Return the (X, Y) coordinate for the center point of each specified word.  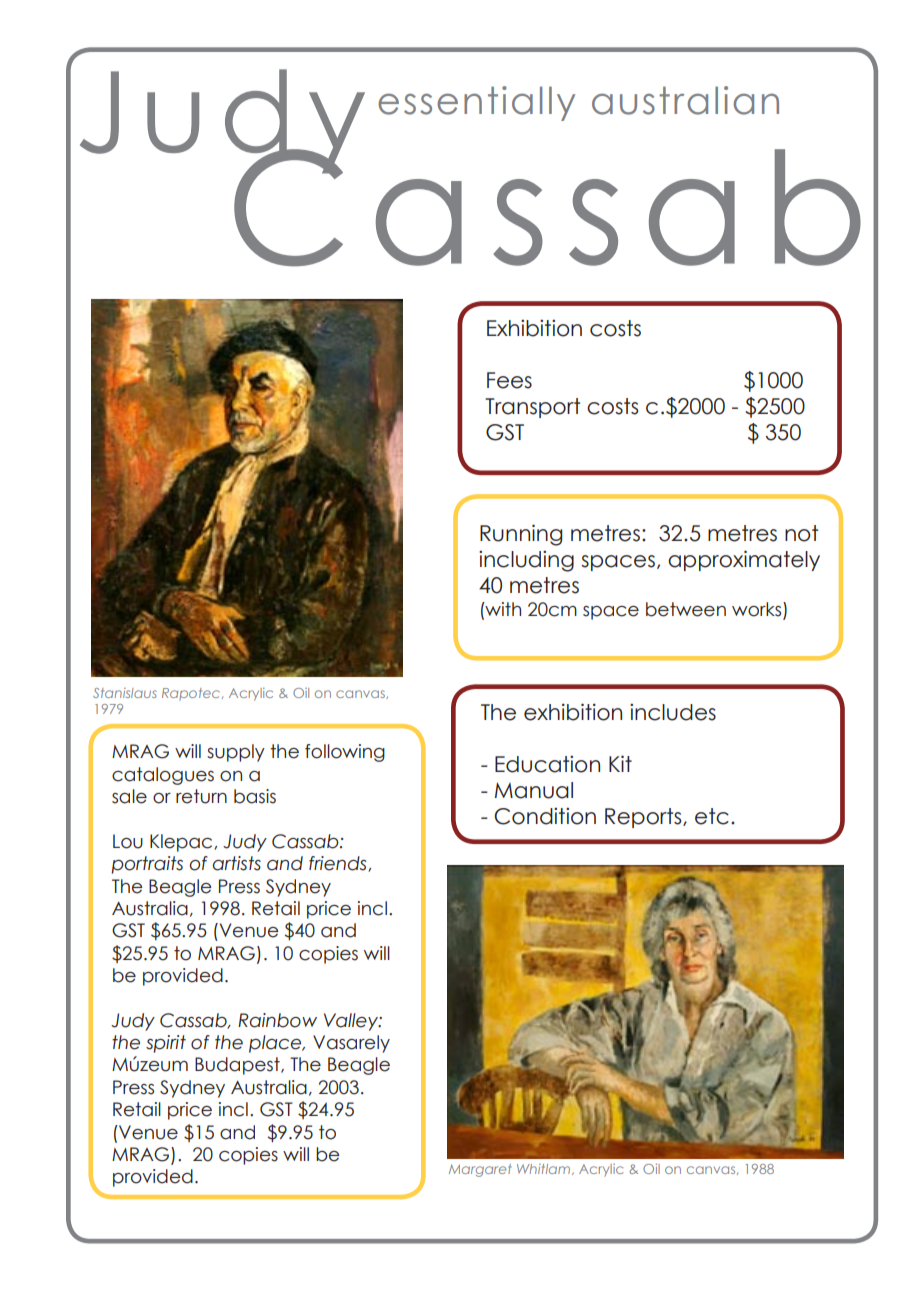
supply (236, 753)
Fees (509, 380)
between (686, 609)
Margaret (480, 1170)
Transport (532, 408)
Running (521, 535)
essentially (476, 103)
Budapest (238, 1066)
